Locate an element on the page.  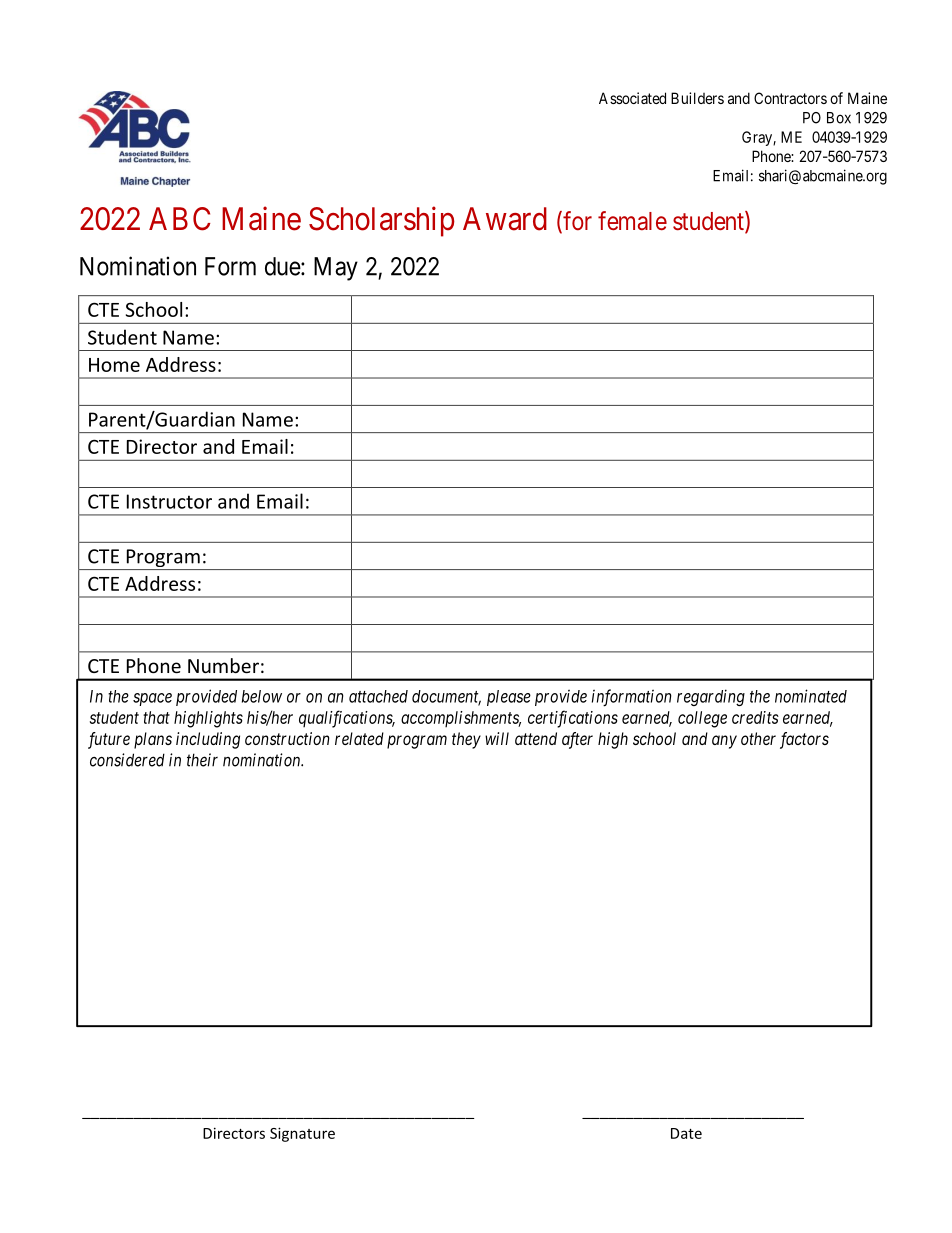
Contractors is located at coordinates (790, 98).
